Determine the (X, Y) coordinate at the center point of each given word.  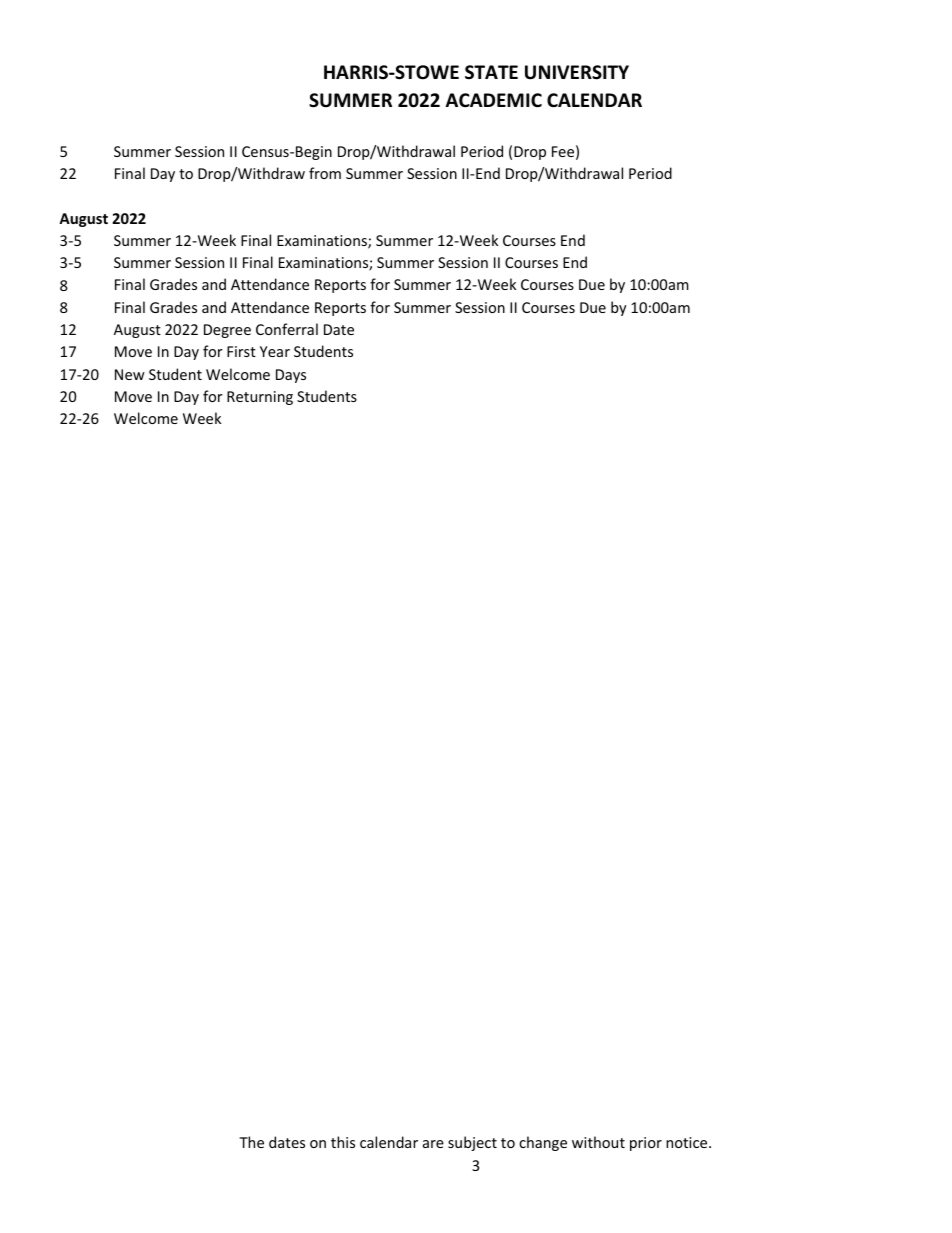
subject (472, 1143)
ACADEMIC (494, 100)
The (251, 1142)
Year (275, 351)
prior (646, 1144)
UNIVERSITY (577, 72)
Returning (260, 398)
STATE (491, 72)
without (598, 1142)
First (241, 351)
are (433, 1144)
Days (291, 376)
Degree (227, 331)
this (343, 1142)
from (325, 173)
